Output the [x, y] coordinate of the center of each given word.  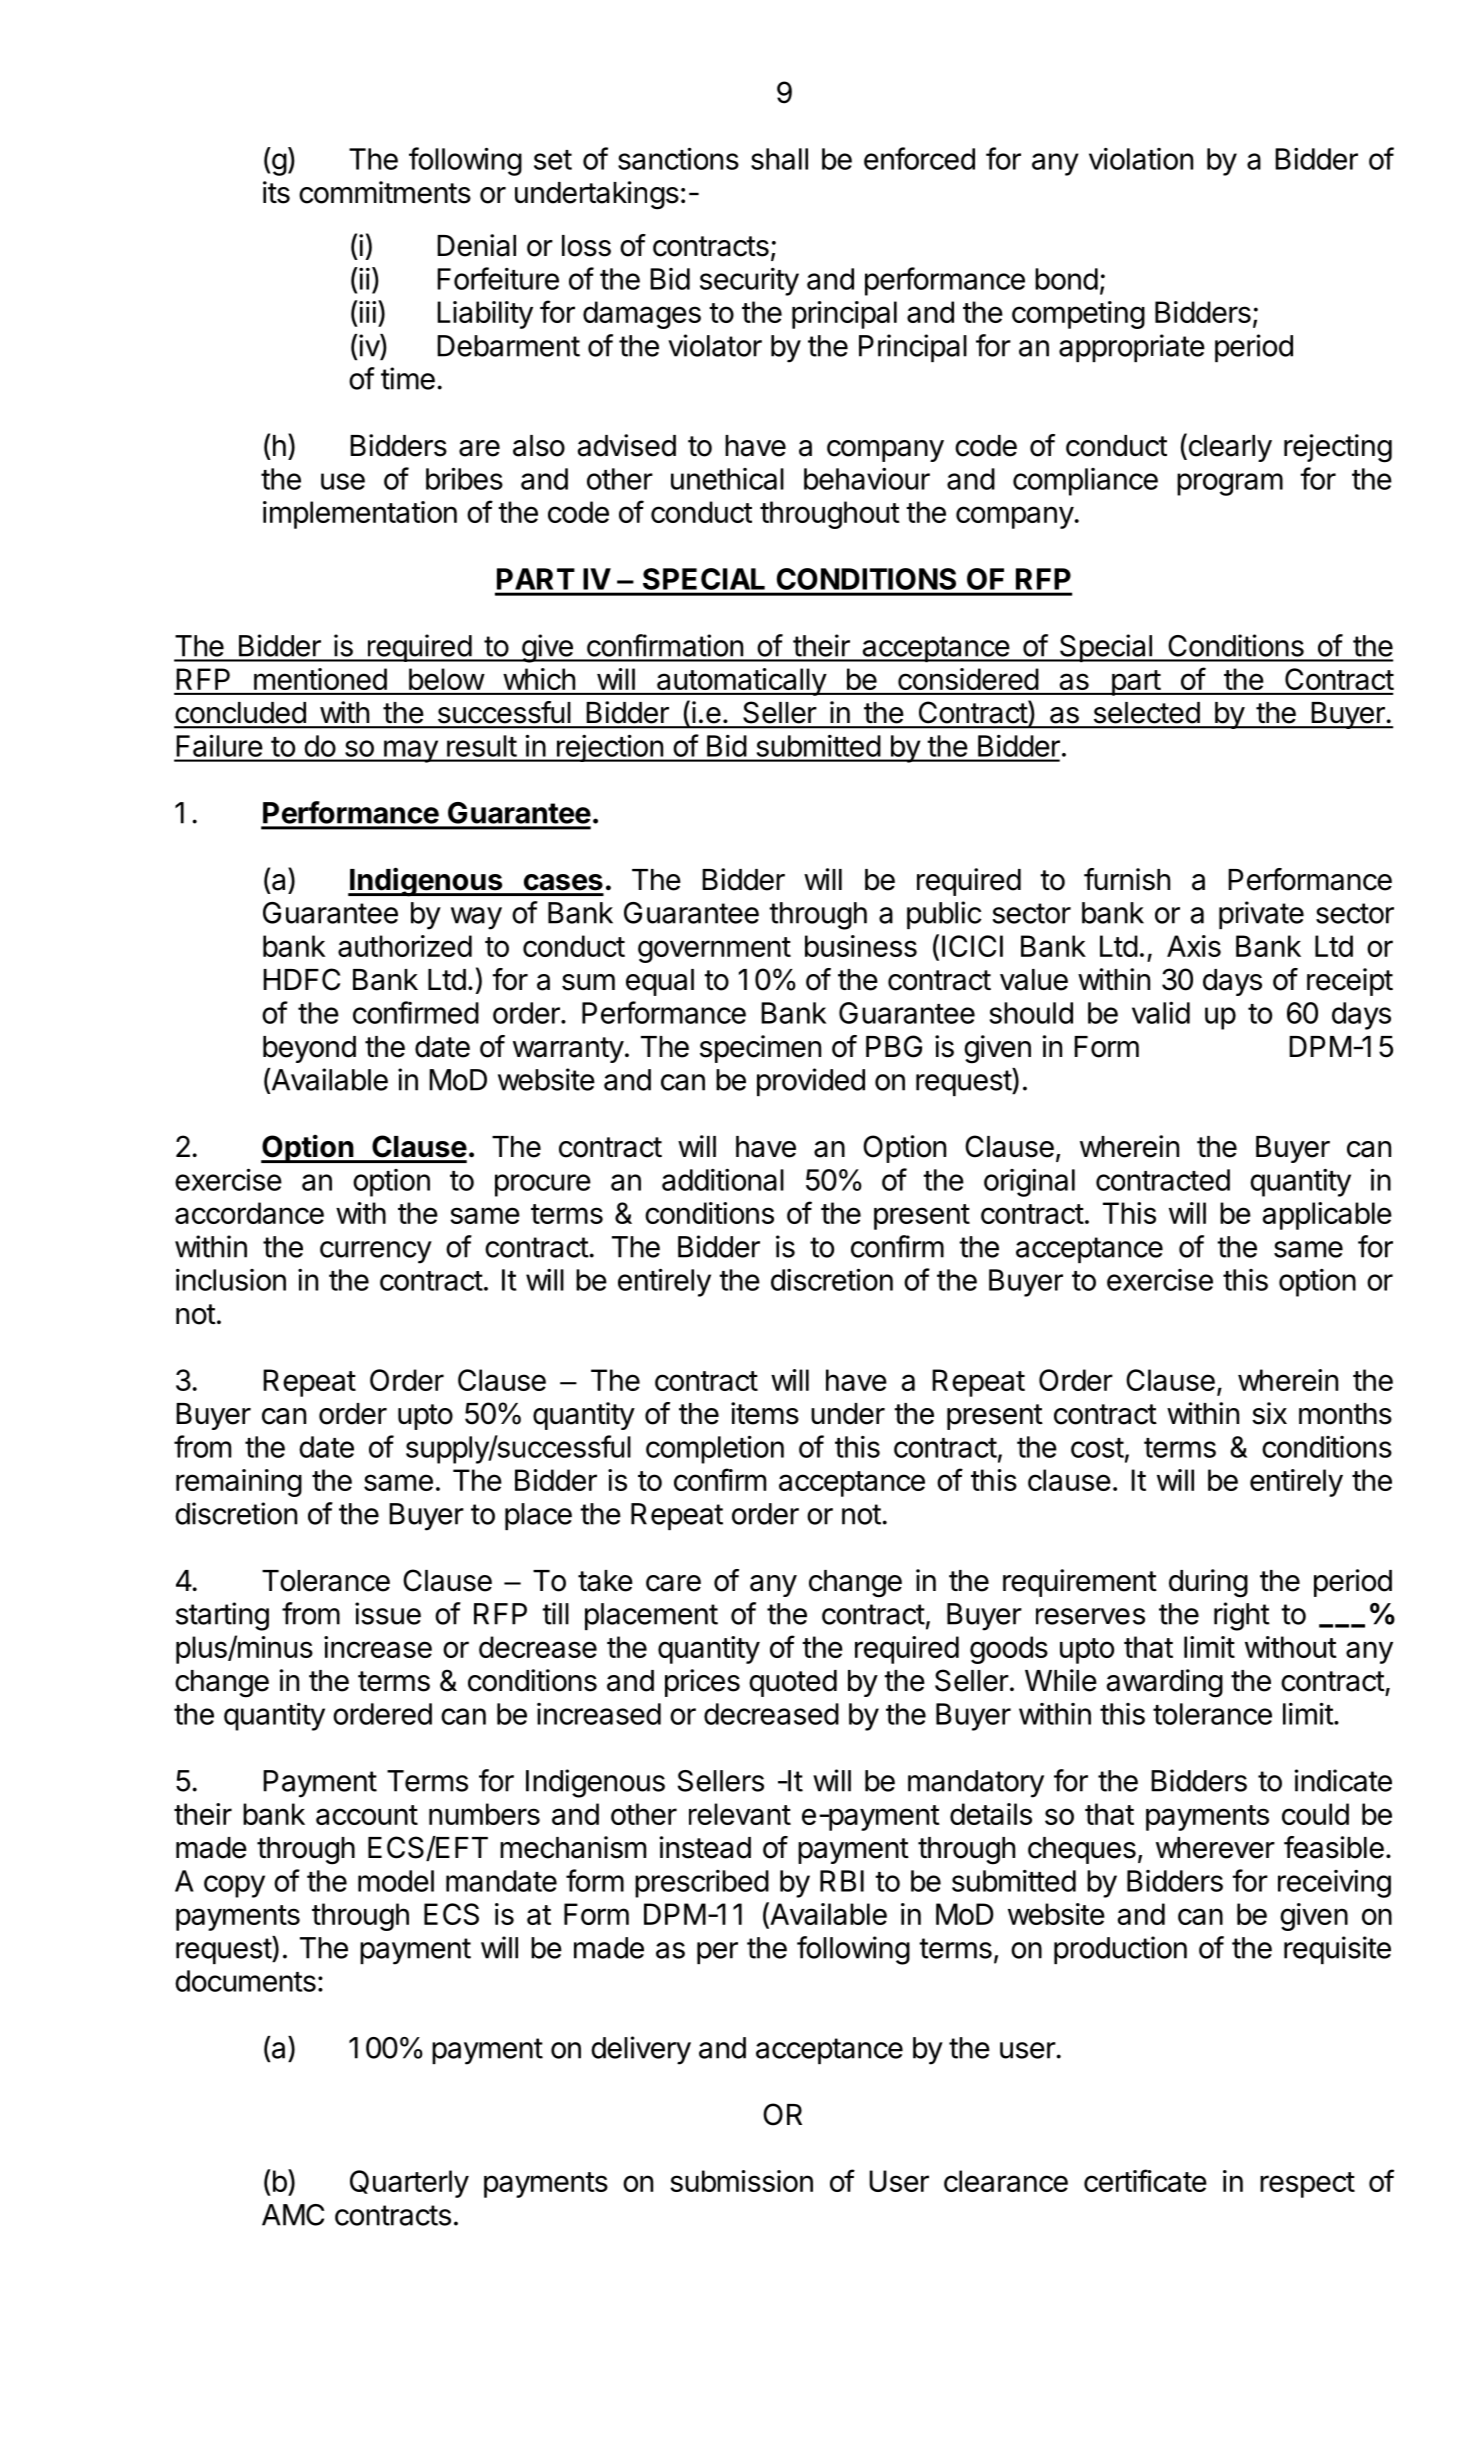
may [410, 751]
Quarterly [409, 2184]
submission [741, 2181]
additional [723, 1179]
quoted [793, 1683]
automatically [741, 682]
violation [1141, 159]
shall [779, 159]
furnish [1127, 879]
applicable [1327, 1216]
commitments [385, 192]
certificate [1145, 2180]
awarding [1165, 1683]
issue [388, 1613]
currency [376, 1252]
